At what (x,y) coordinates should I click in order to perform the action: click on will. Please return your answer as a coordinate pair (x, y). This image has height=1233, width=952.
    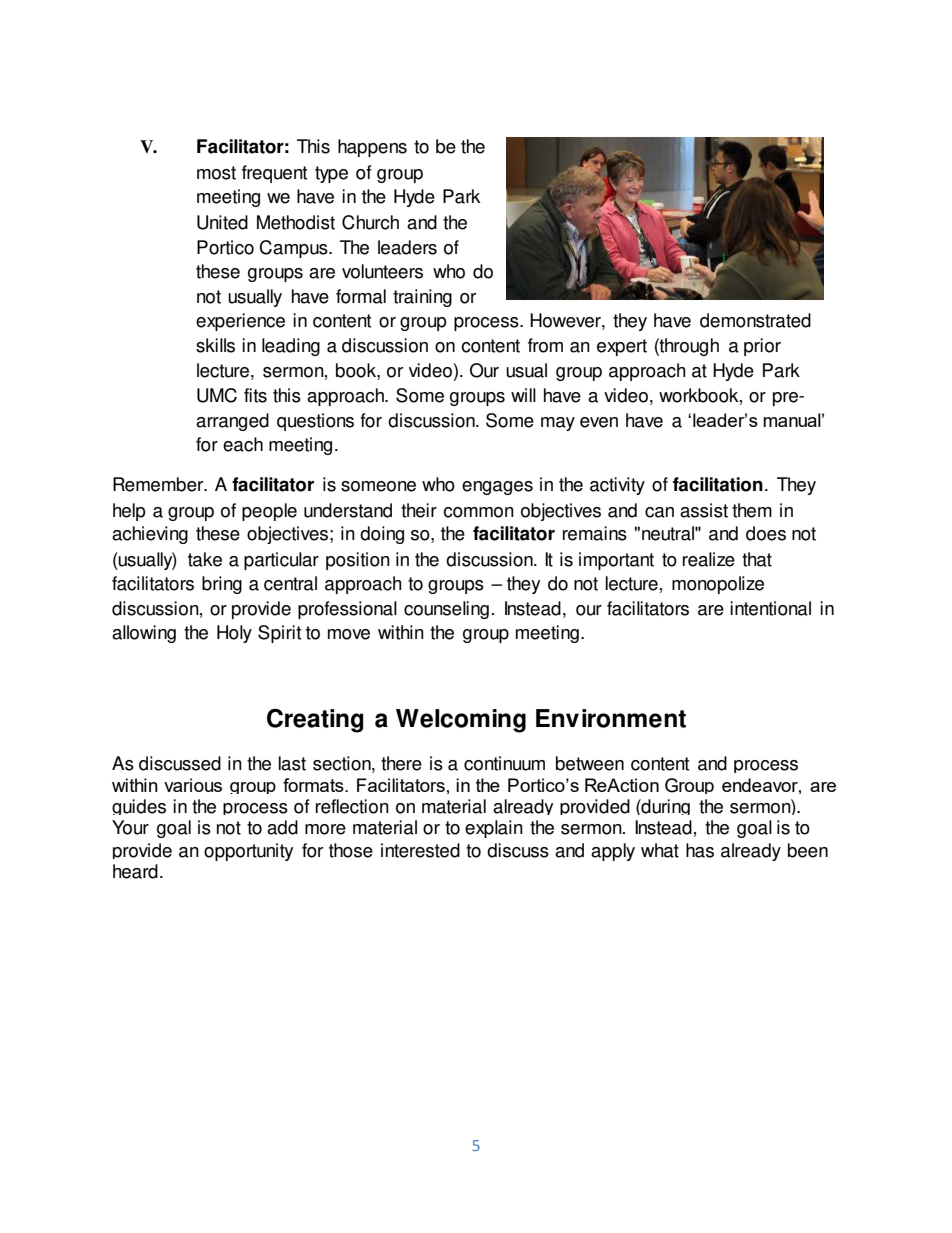
    Looking at the image, I should click on (523, 395).
